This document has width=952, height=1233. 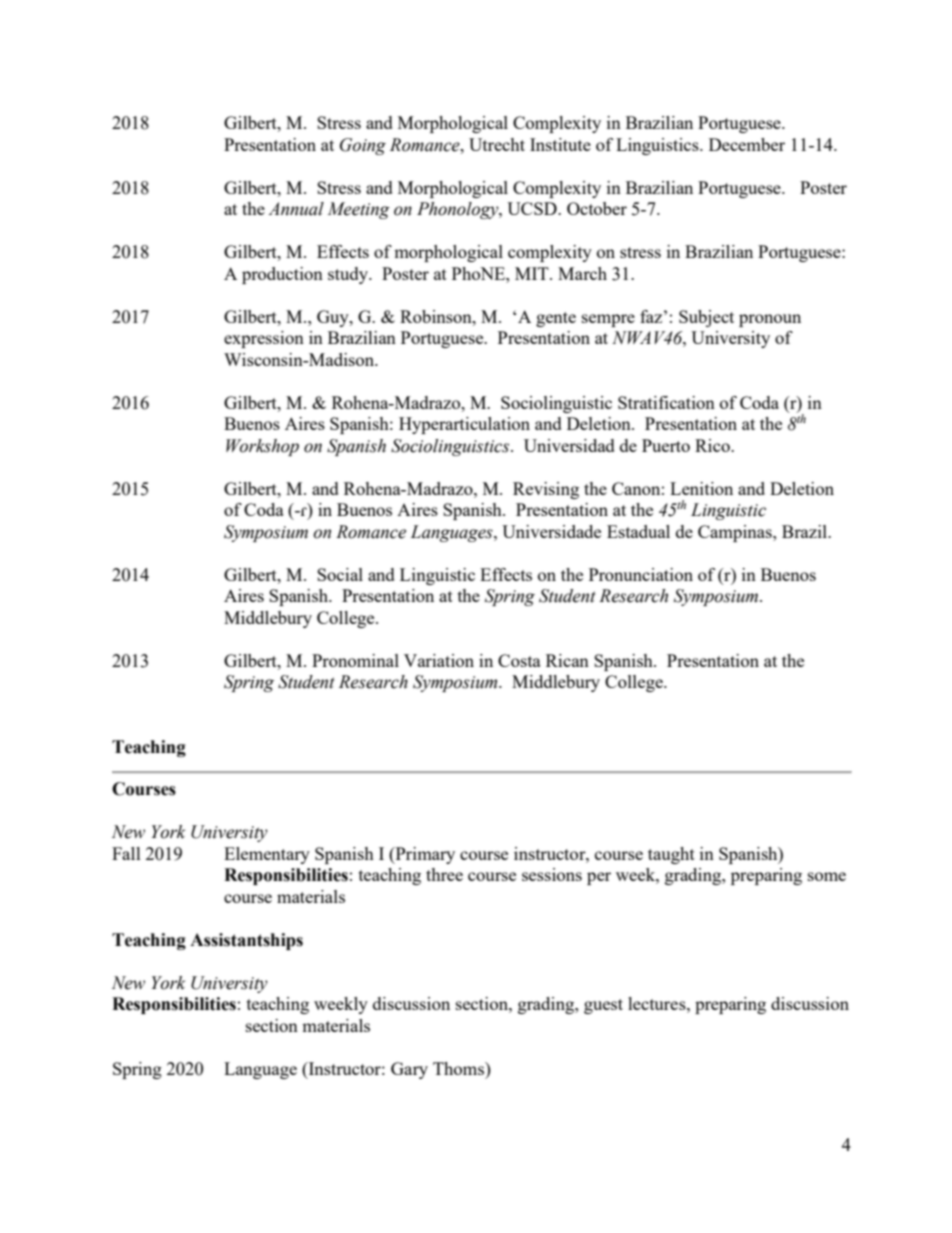 I want to click on Annual, so click(x=296, y=209).
